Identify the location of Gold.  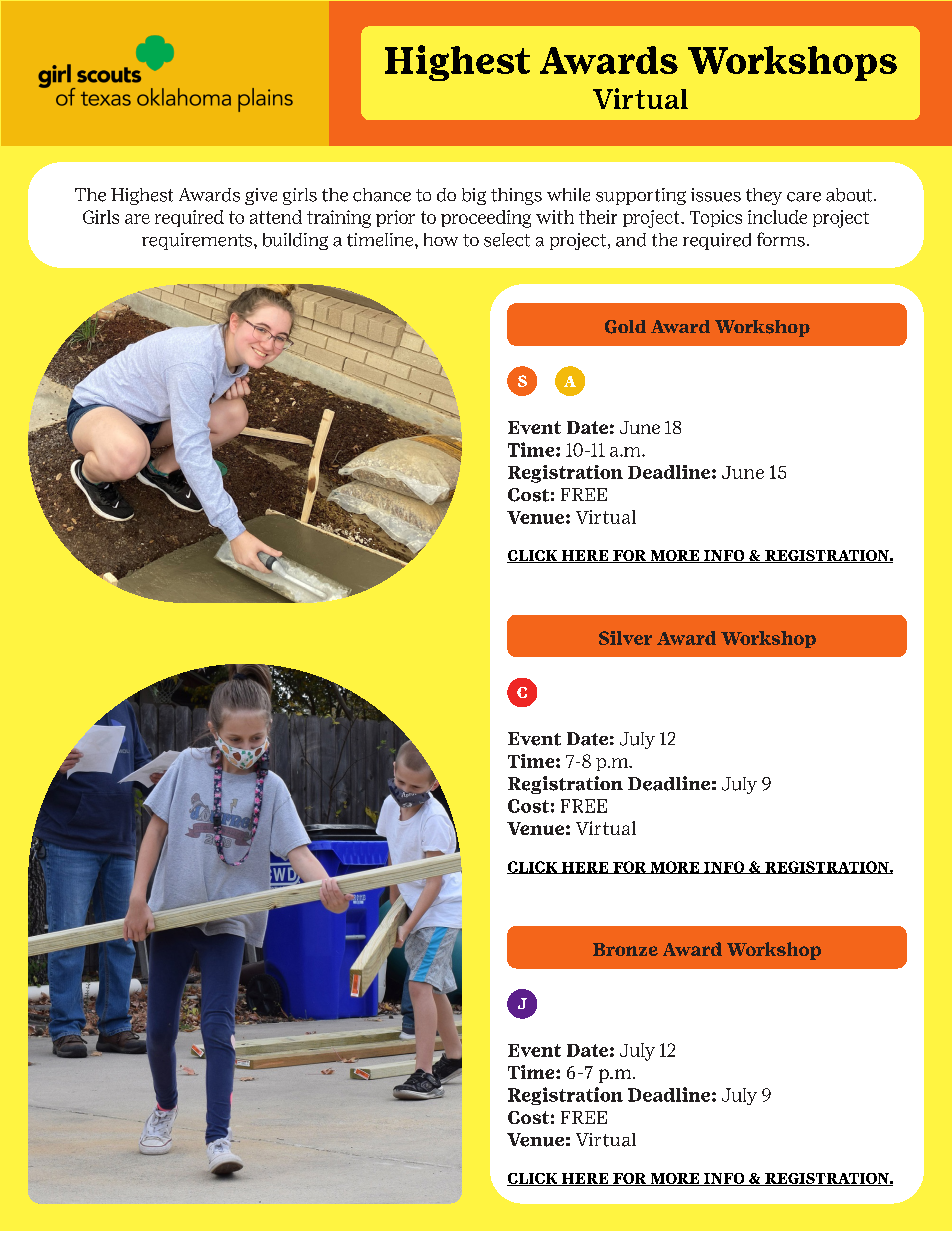
(625, 327).
